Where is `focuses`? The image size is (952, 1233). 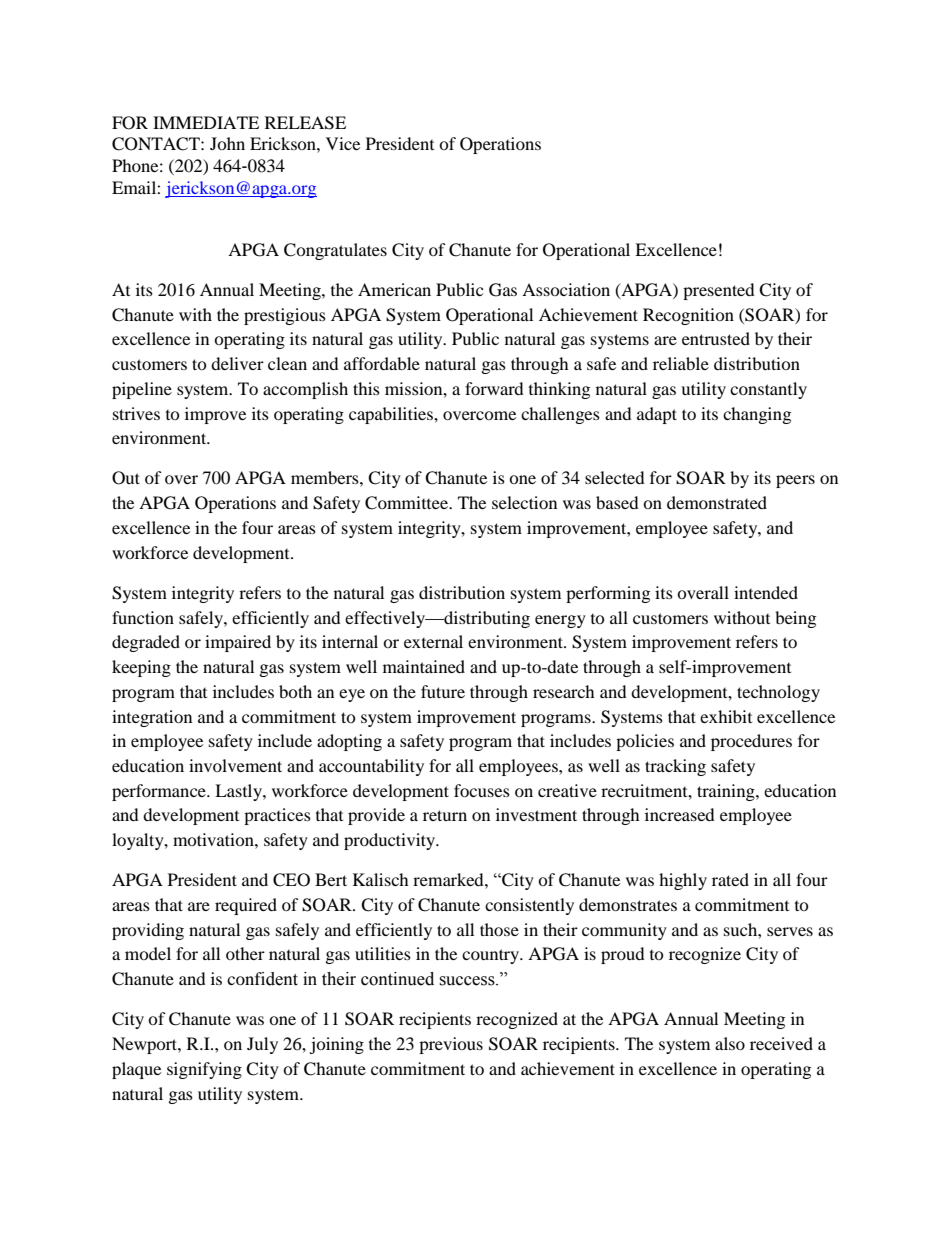
focuses is located at coordinates (482, 790).
